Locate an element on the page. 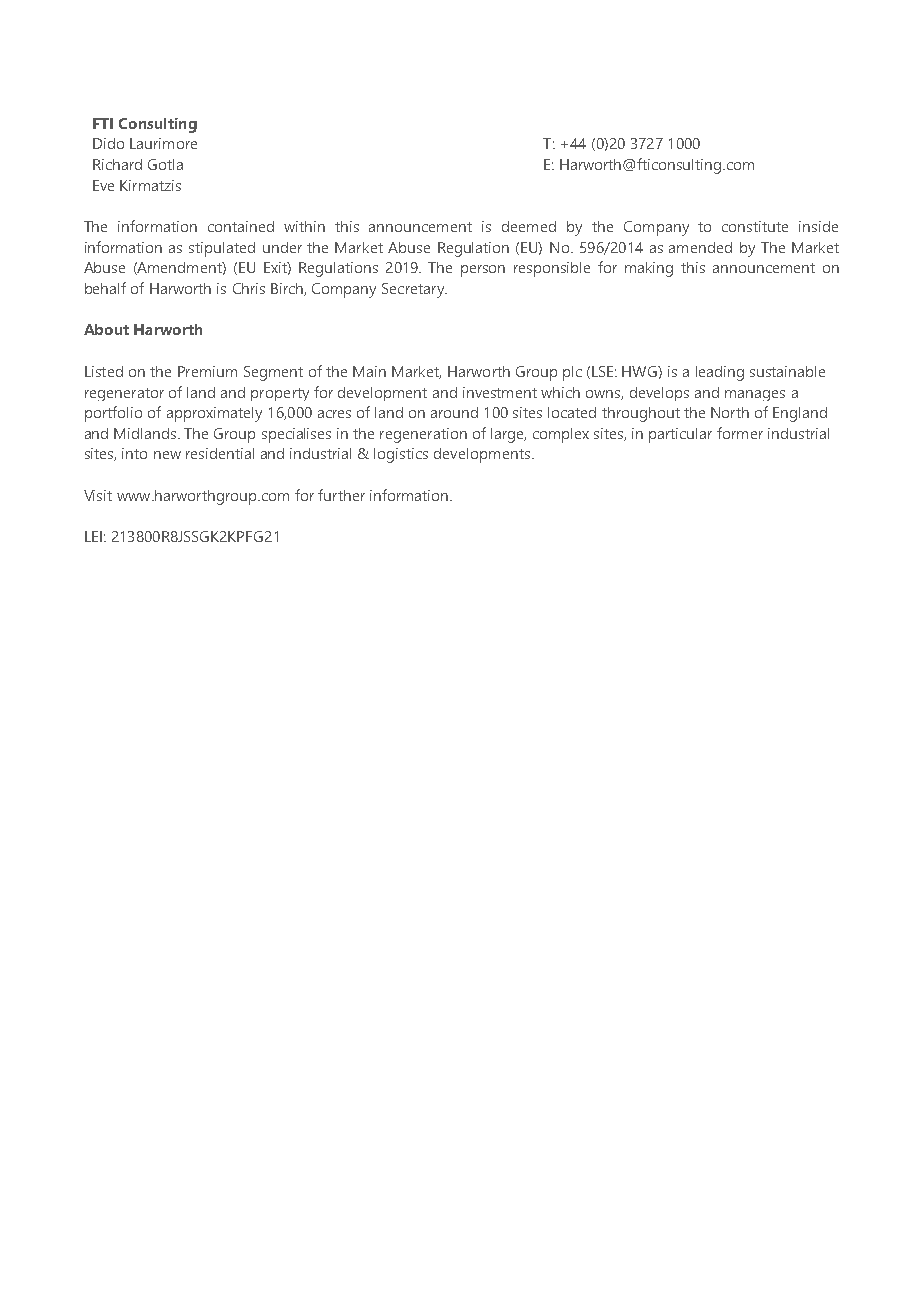 This image has height=1308, width=924. making is located at coordinates (649, 269).
